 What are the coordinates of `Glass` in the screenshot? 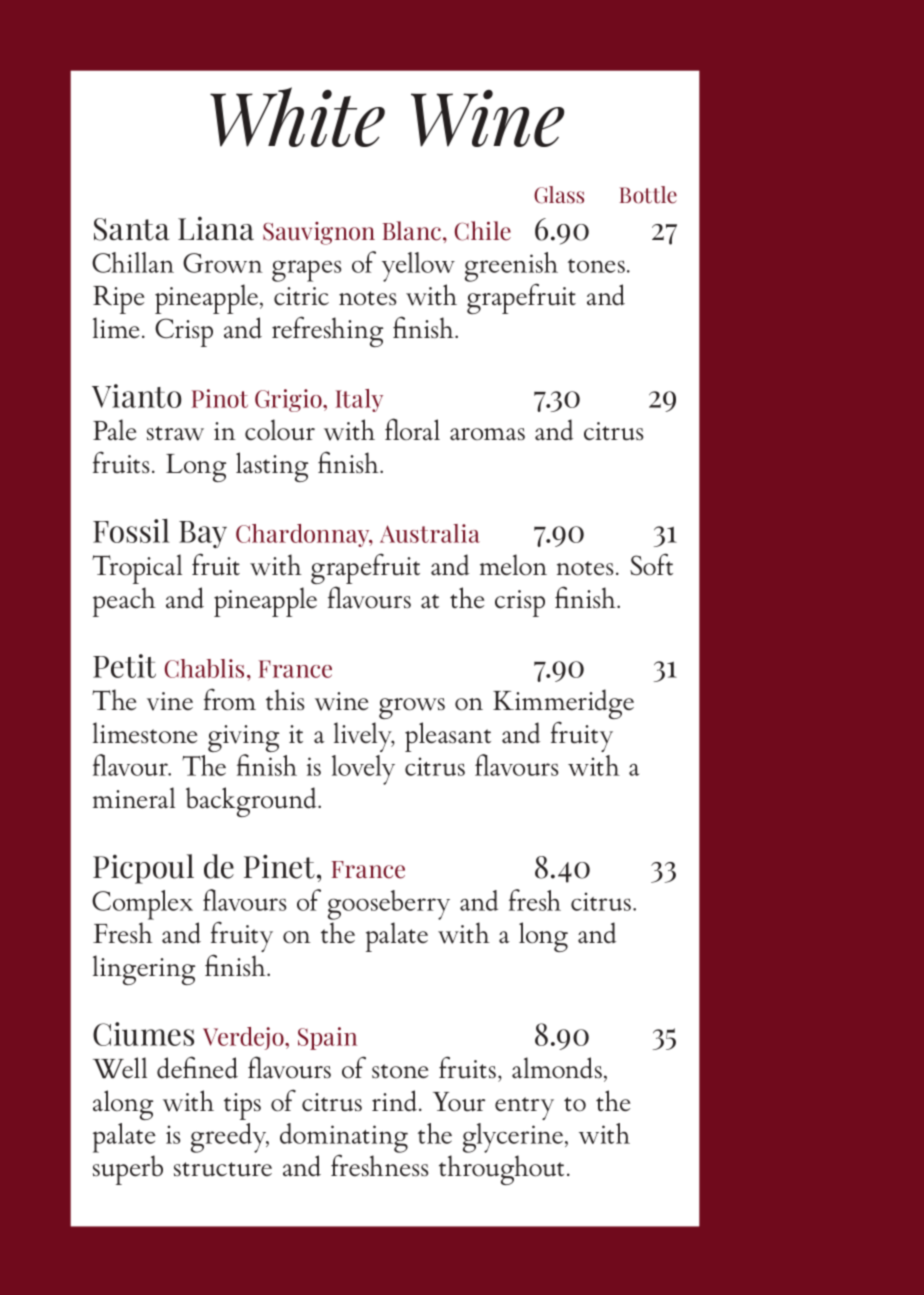 It's located at (559, 195).
